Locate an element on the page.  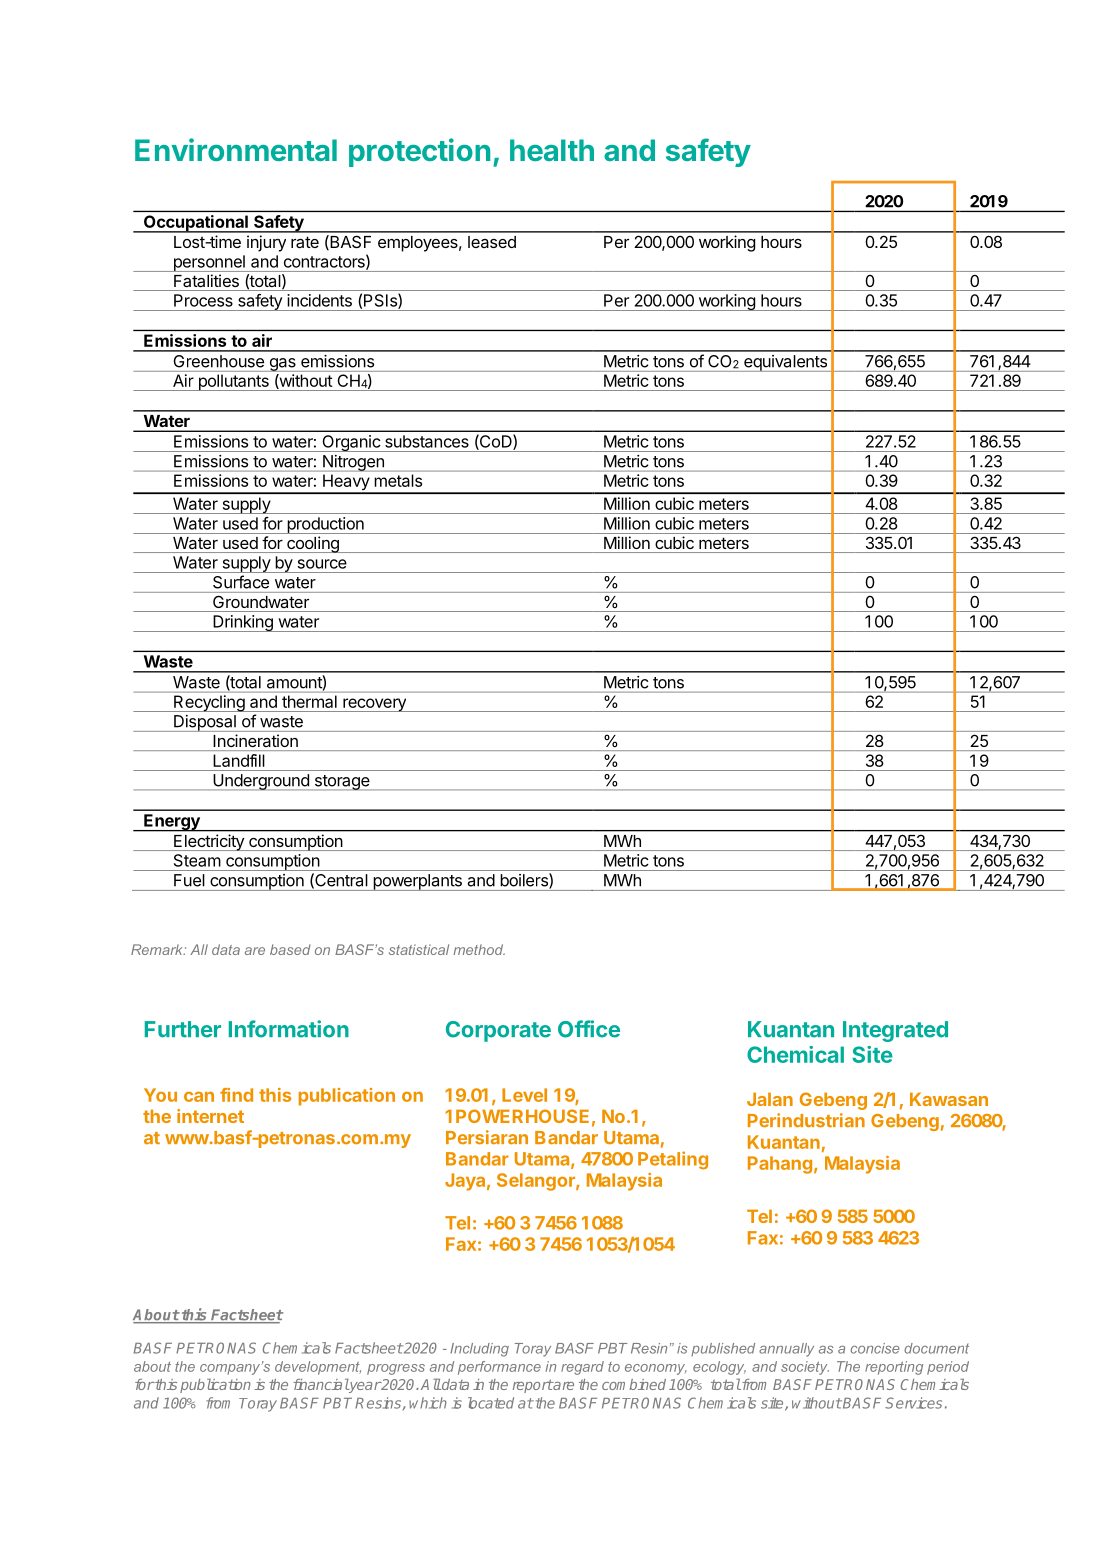
metals is located at coordinates (398, 480).
